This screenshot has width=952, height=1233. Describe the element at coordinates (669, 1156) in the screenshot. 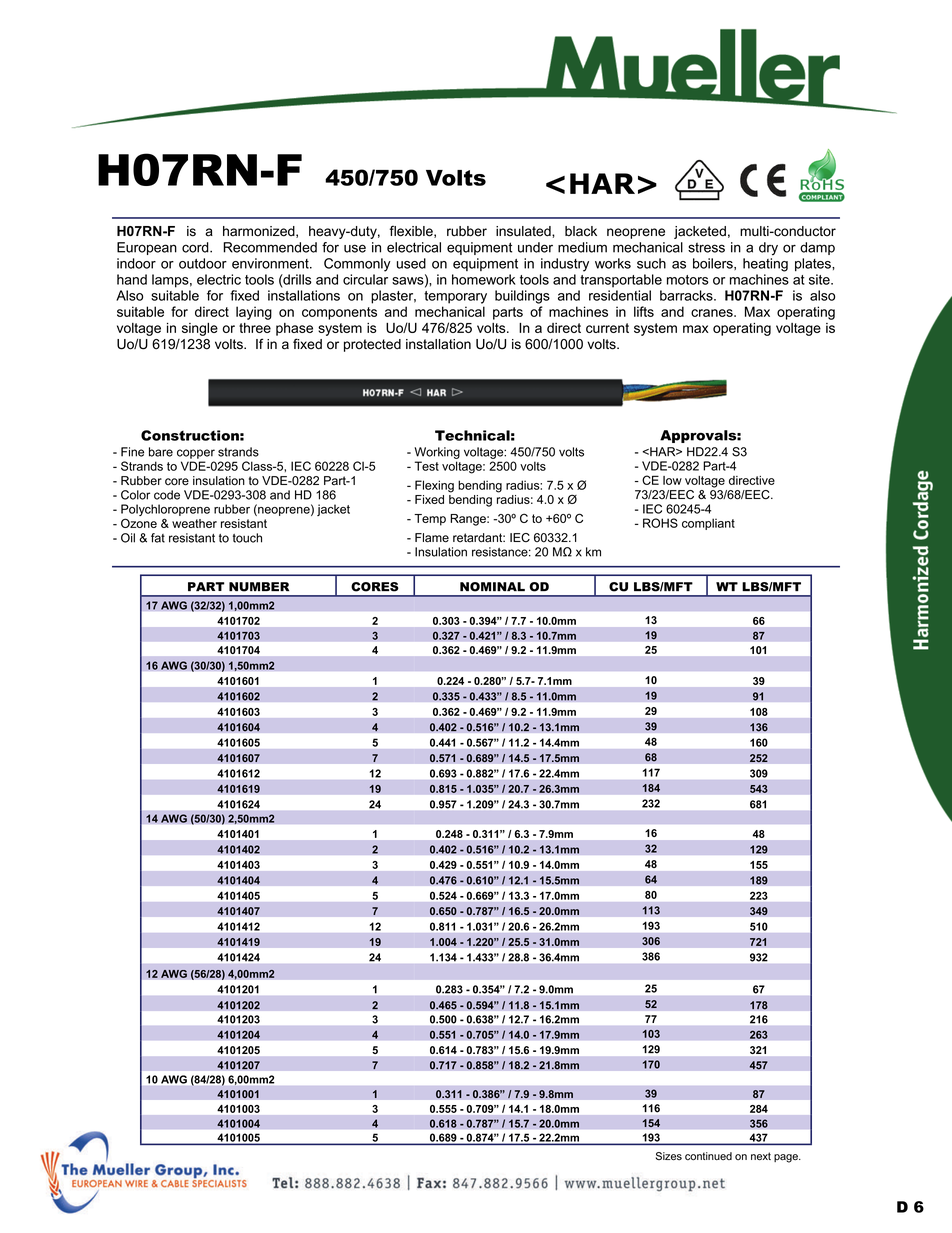

I see `Sizes` at that location.
